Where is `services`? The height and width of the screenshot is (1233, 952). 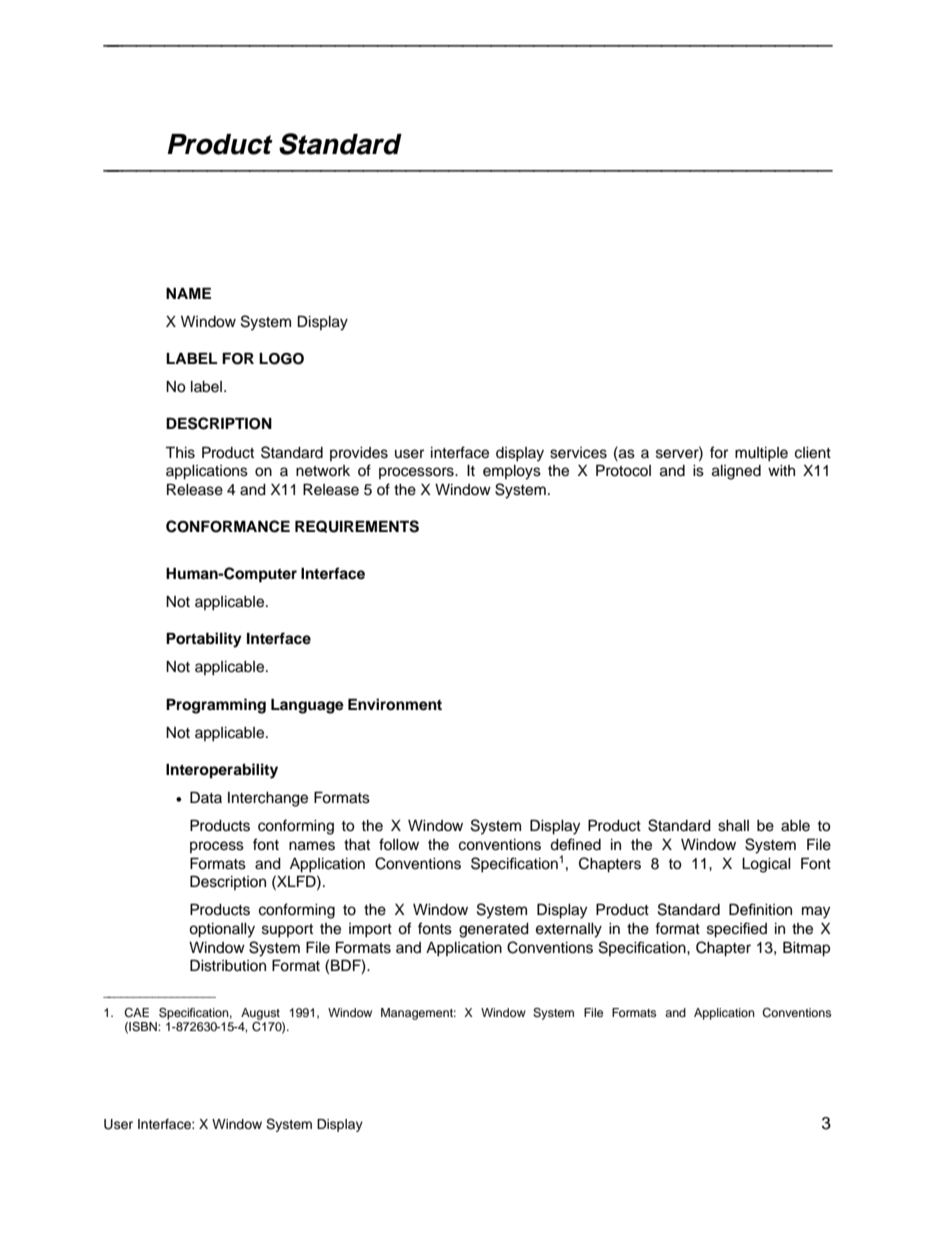
services is located at coordinates (578, 453).
